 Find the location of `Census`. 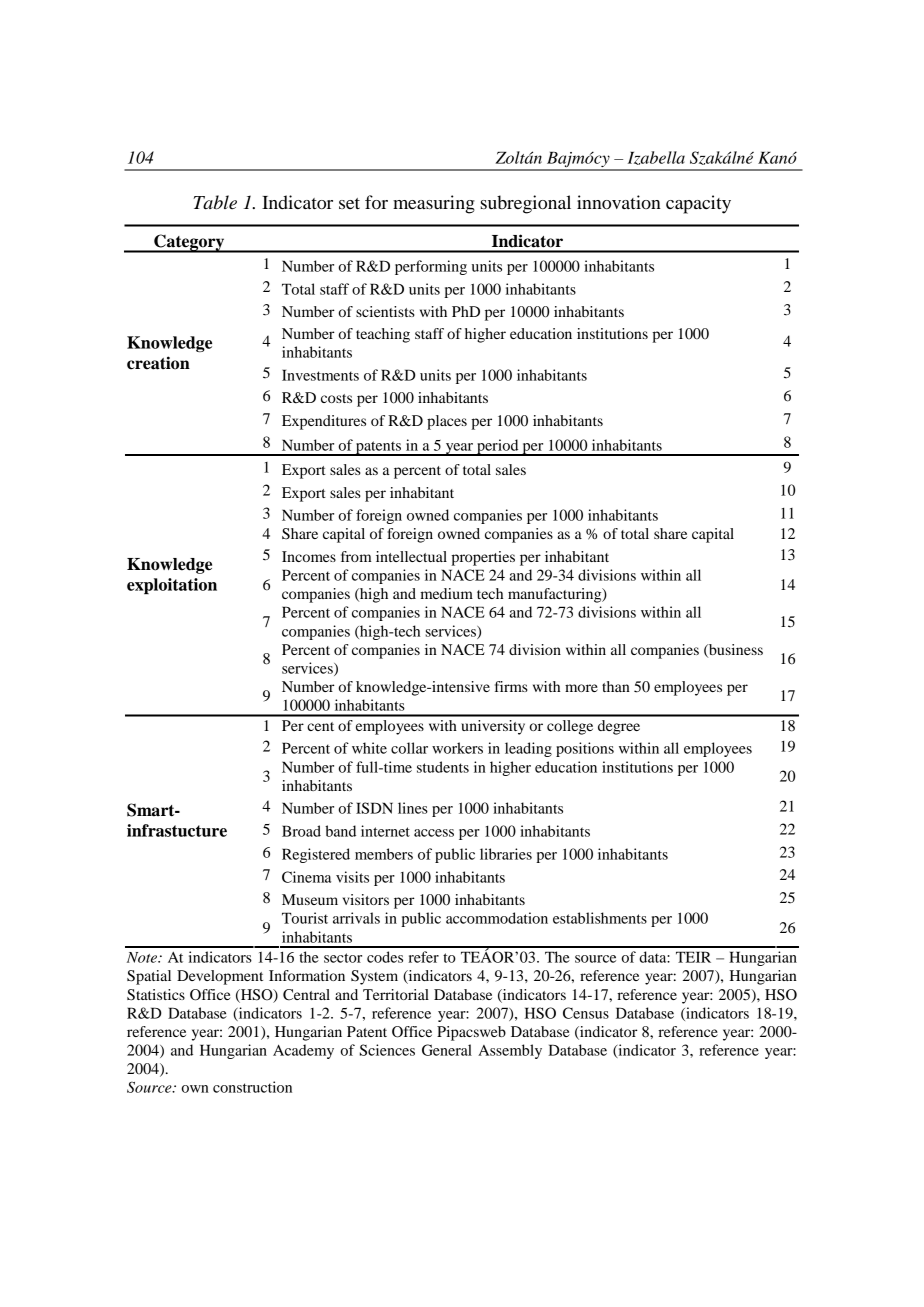

Census is located at coordinates (586, 1013).
